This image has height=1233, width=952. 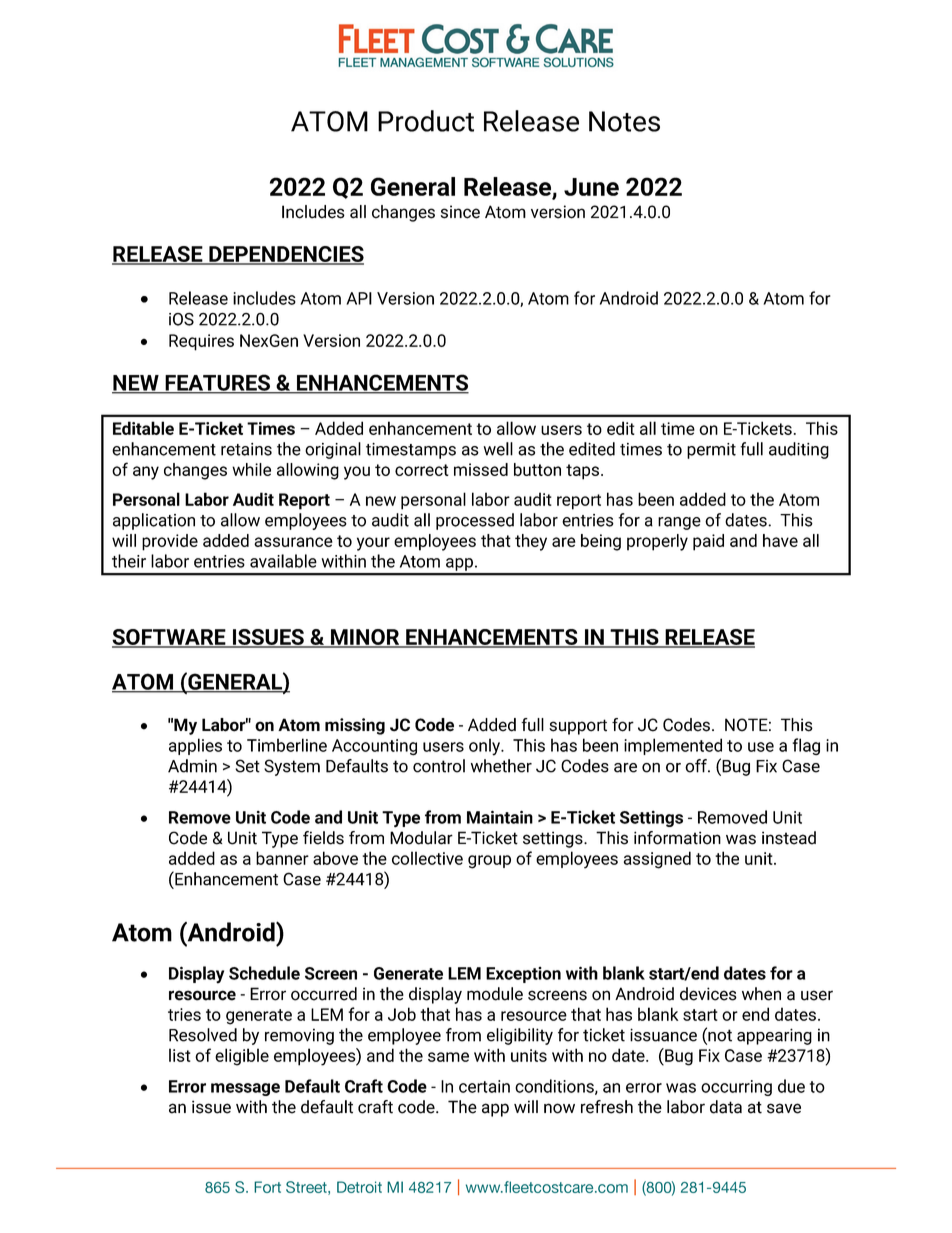 I want to click on message, so click(x=245, y=1089).
